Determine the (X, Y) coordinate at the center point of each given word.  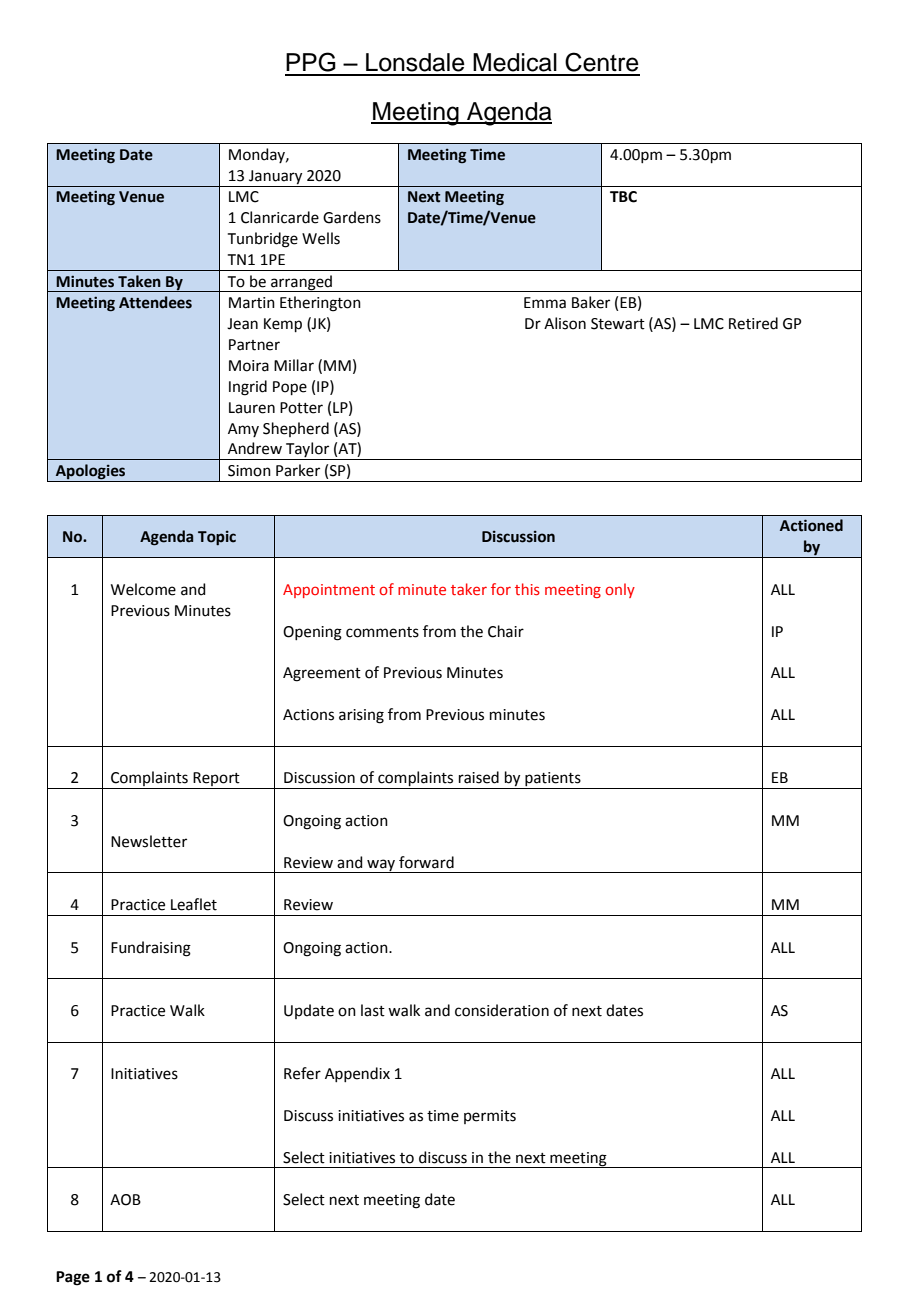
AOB (125, 1200)
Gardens (352, 217)
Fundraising (151, 949)
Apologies (91, 473)
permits (490, 1117)
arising (361, 716)
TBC (623, 197)
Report (217, 780)
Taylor (308, 451)
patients (553, 780)
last (373, 1010)
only (620, 590)
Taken (139, 281)
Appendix (357, 1074)
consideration (502, 1010)
